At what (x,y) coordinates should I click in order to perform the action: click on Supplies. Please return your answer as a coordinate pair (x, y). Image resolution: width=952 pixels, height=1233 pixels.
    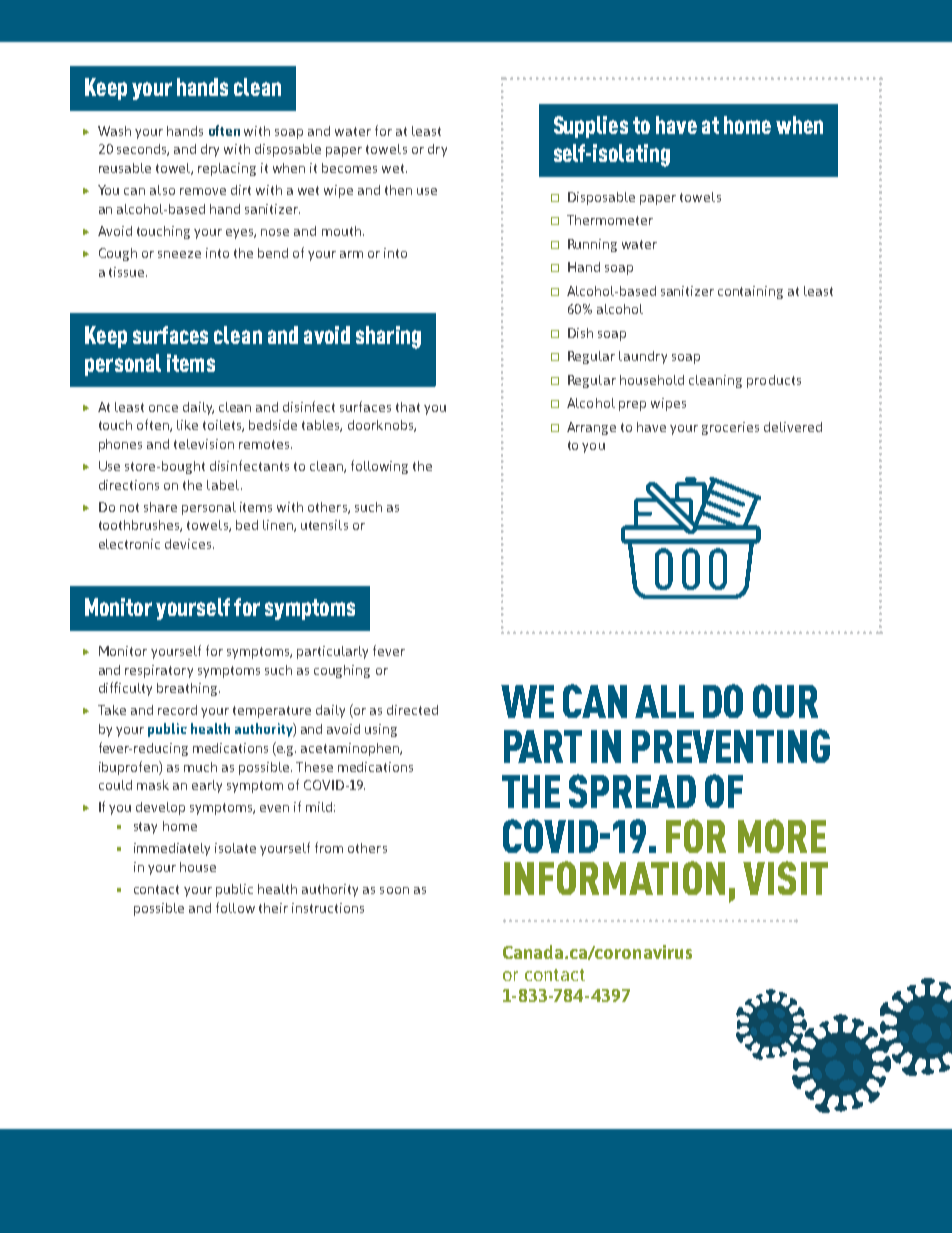
    Looking at the image, I should click on (591, 127).
